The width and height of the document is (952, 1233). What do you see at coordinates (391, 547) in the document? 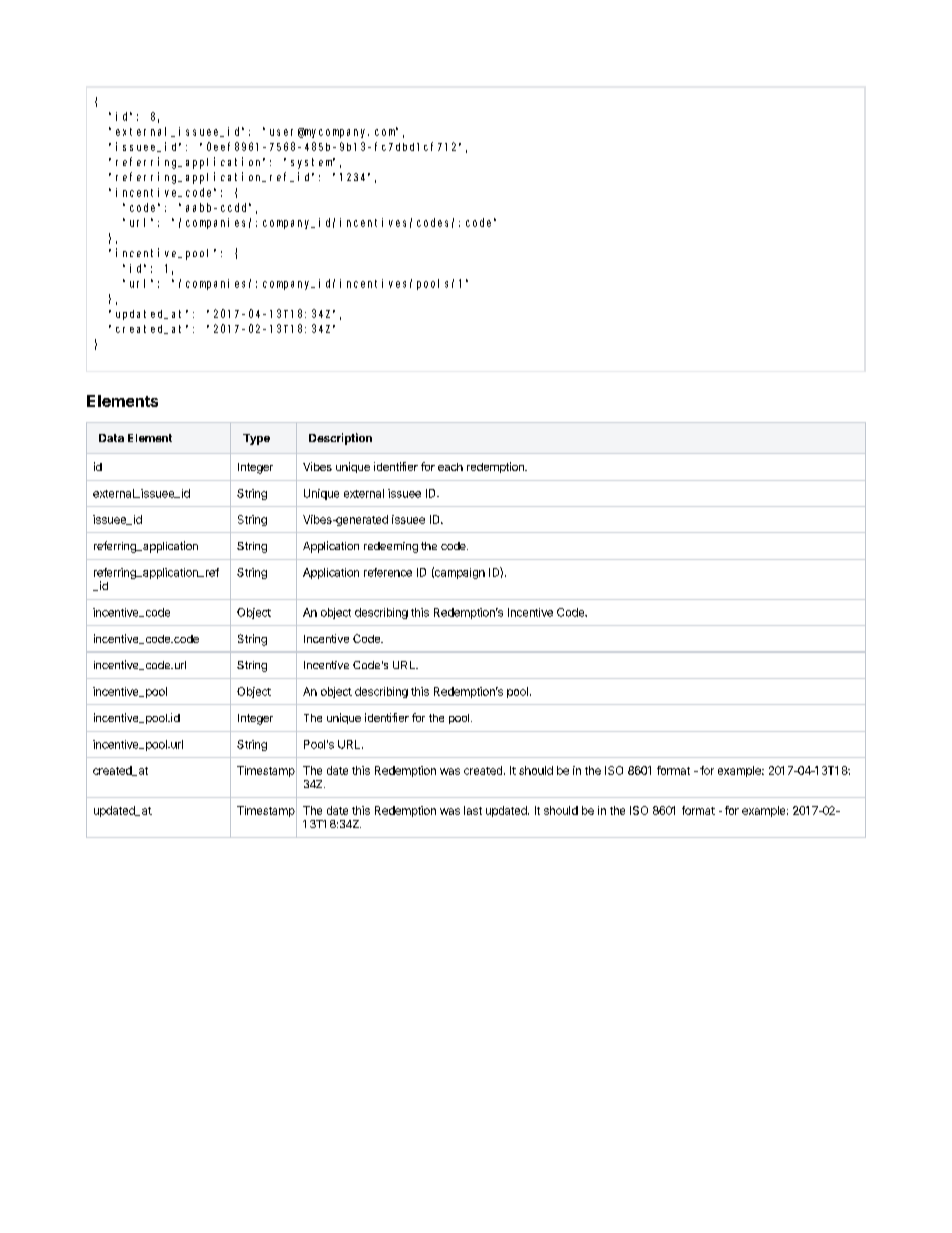
I see `redeeming` at bounding box center [391, 547].
